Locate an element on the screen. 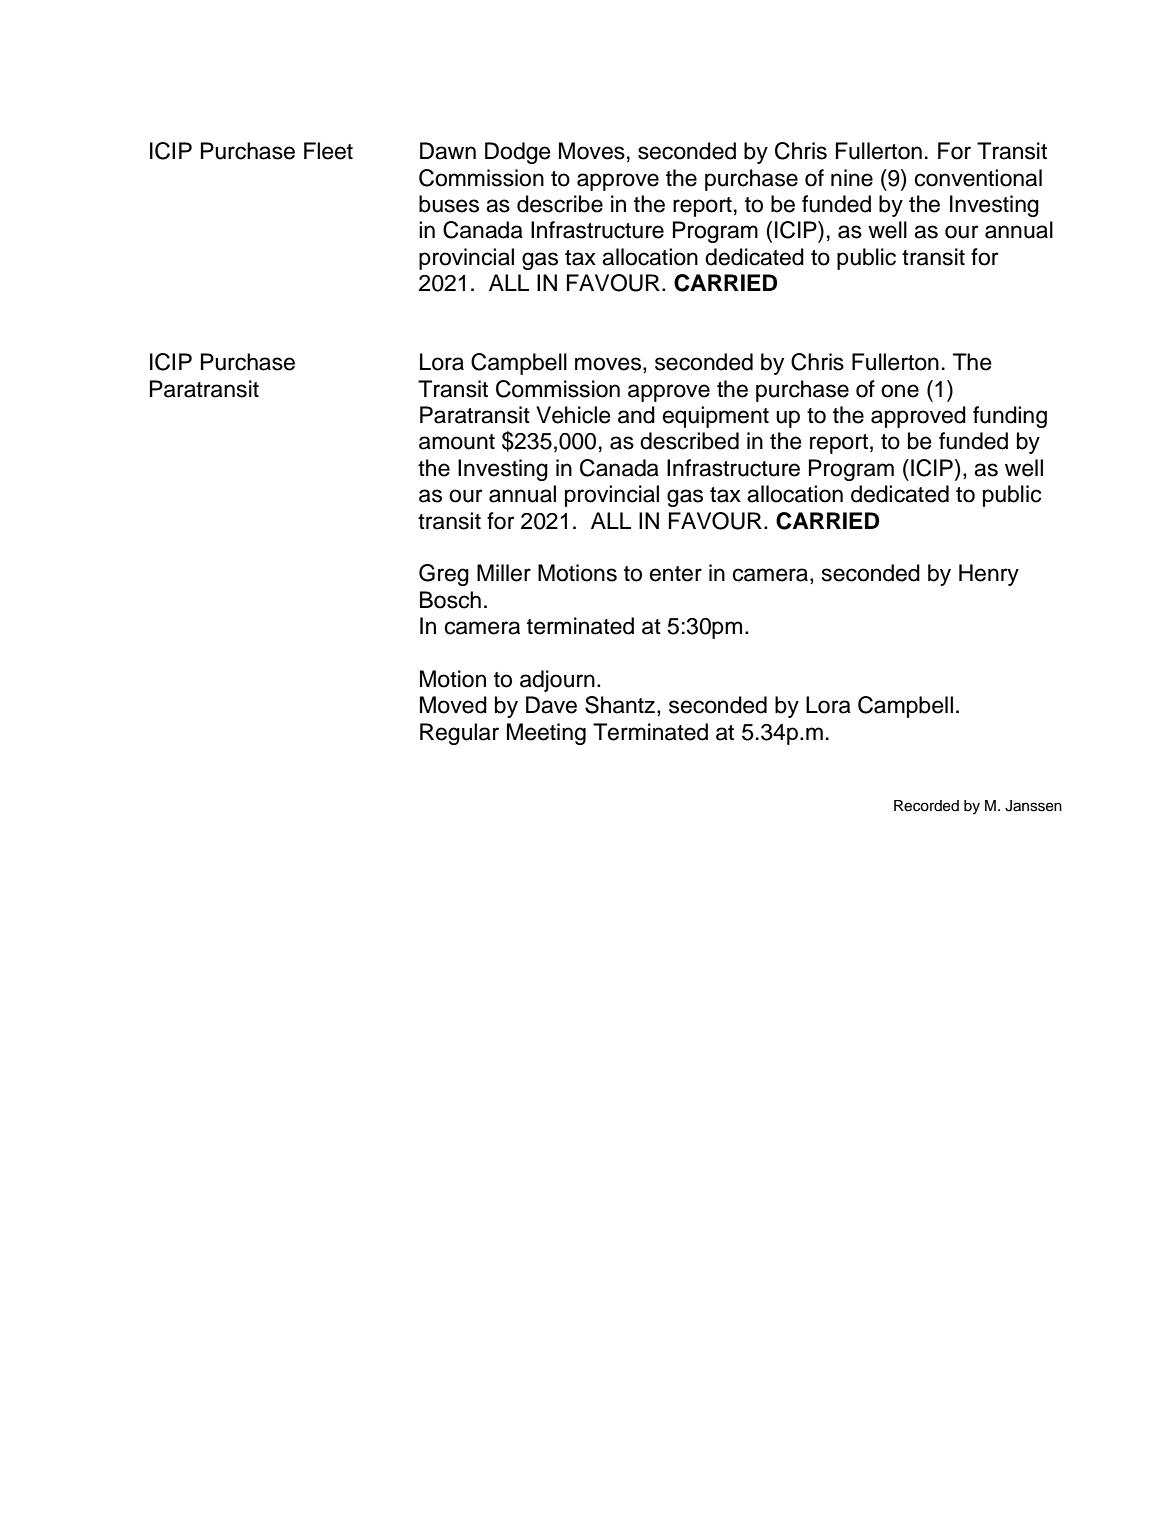 This screenshot has width=1170, height=1514. funding is located at coordinates (1010, 417).
